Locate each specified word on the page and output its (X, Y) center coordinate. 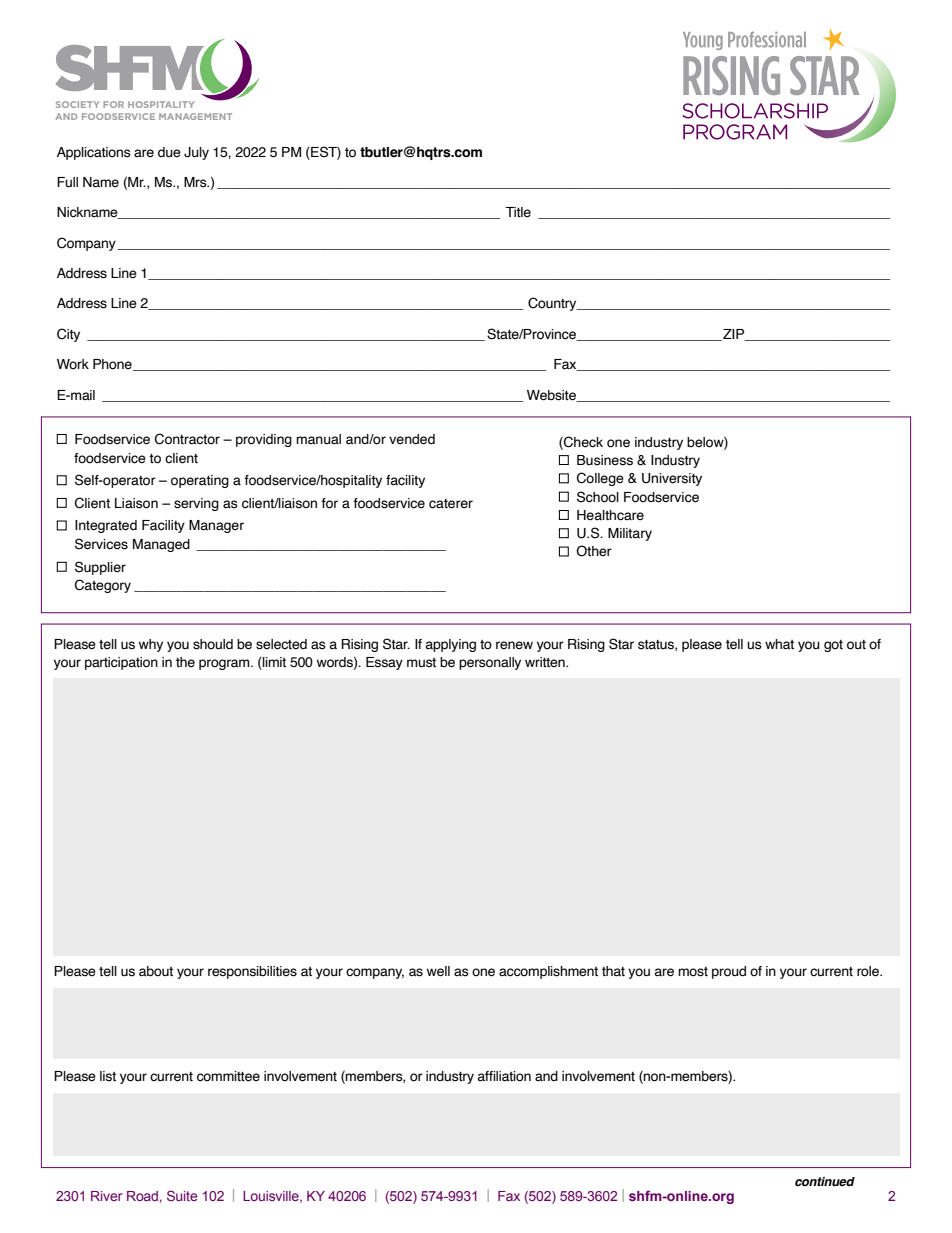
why (151, 645)
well (438, 971)
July (196, 153)
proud (729, 972)
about (156, 971)
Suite (182, 1195)
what (779, 644)
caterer (451, 504)
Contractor (187, 439)
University (672, 479)
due (169, 152)
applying (451, 645)
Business (605, 460)
